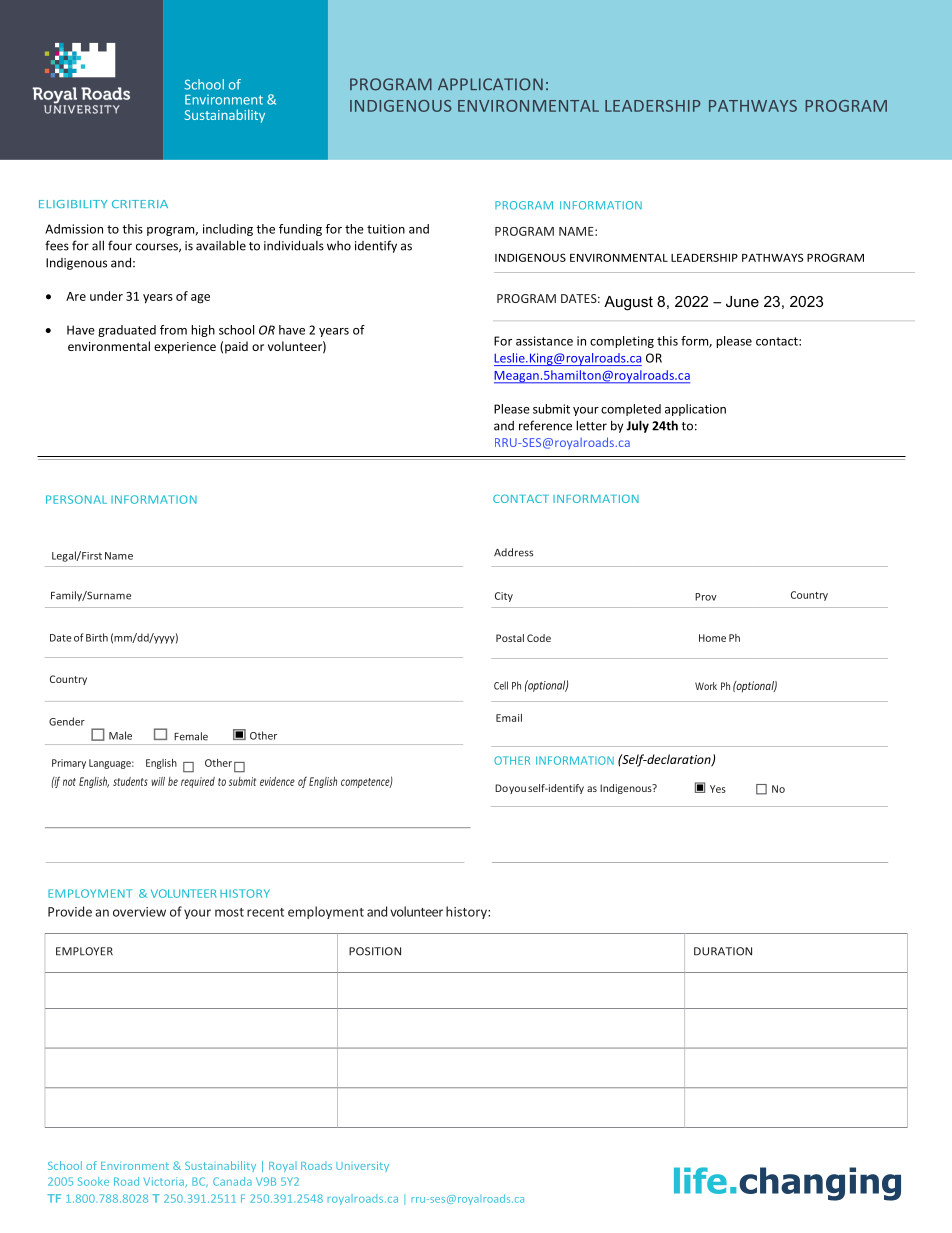 The height and width of the screenshot is (1233, 952). What do you see at coordinates (718, 789) in the screenshot?
I see `Yes` at bounding box center [718, 789].
